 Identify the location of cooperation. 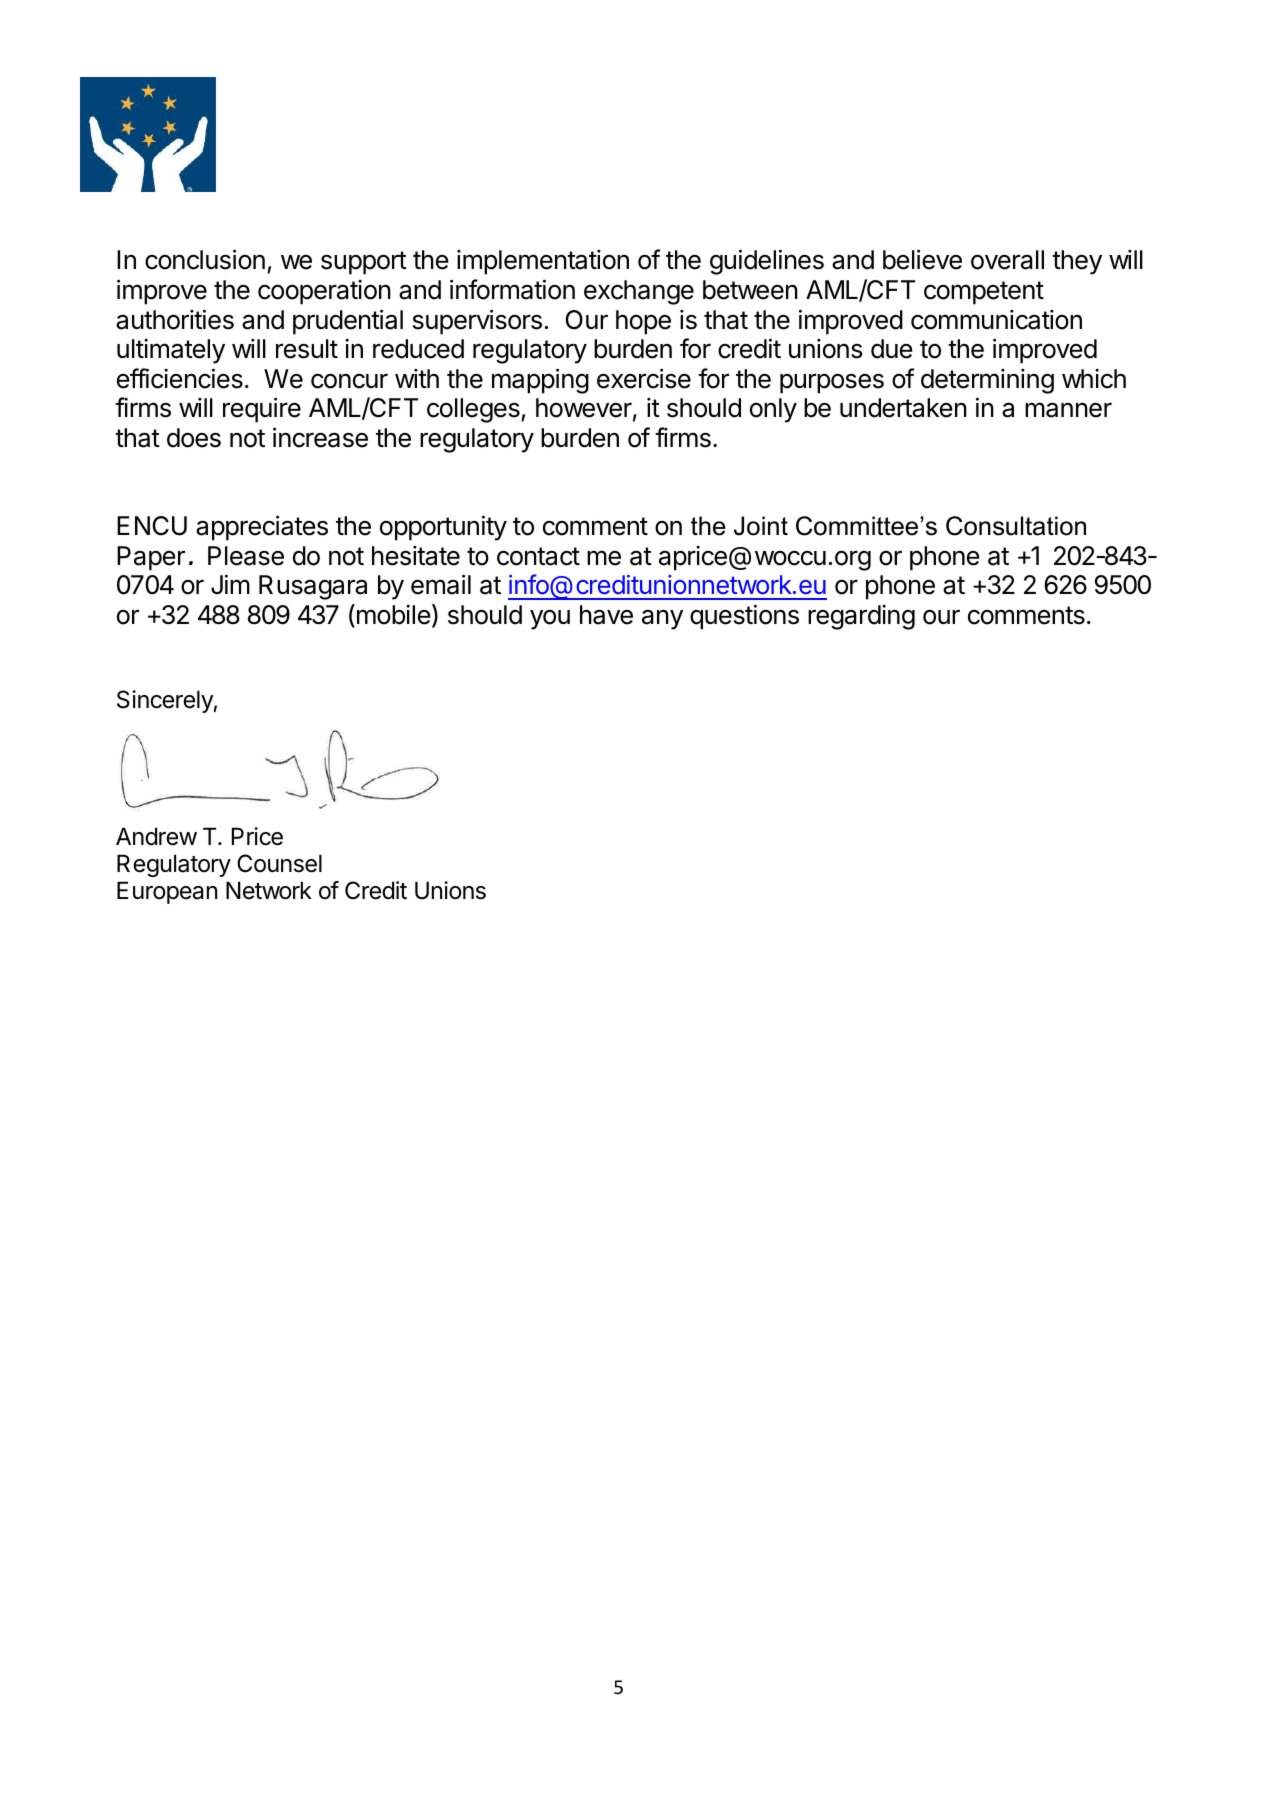
(324, 292).
